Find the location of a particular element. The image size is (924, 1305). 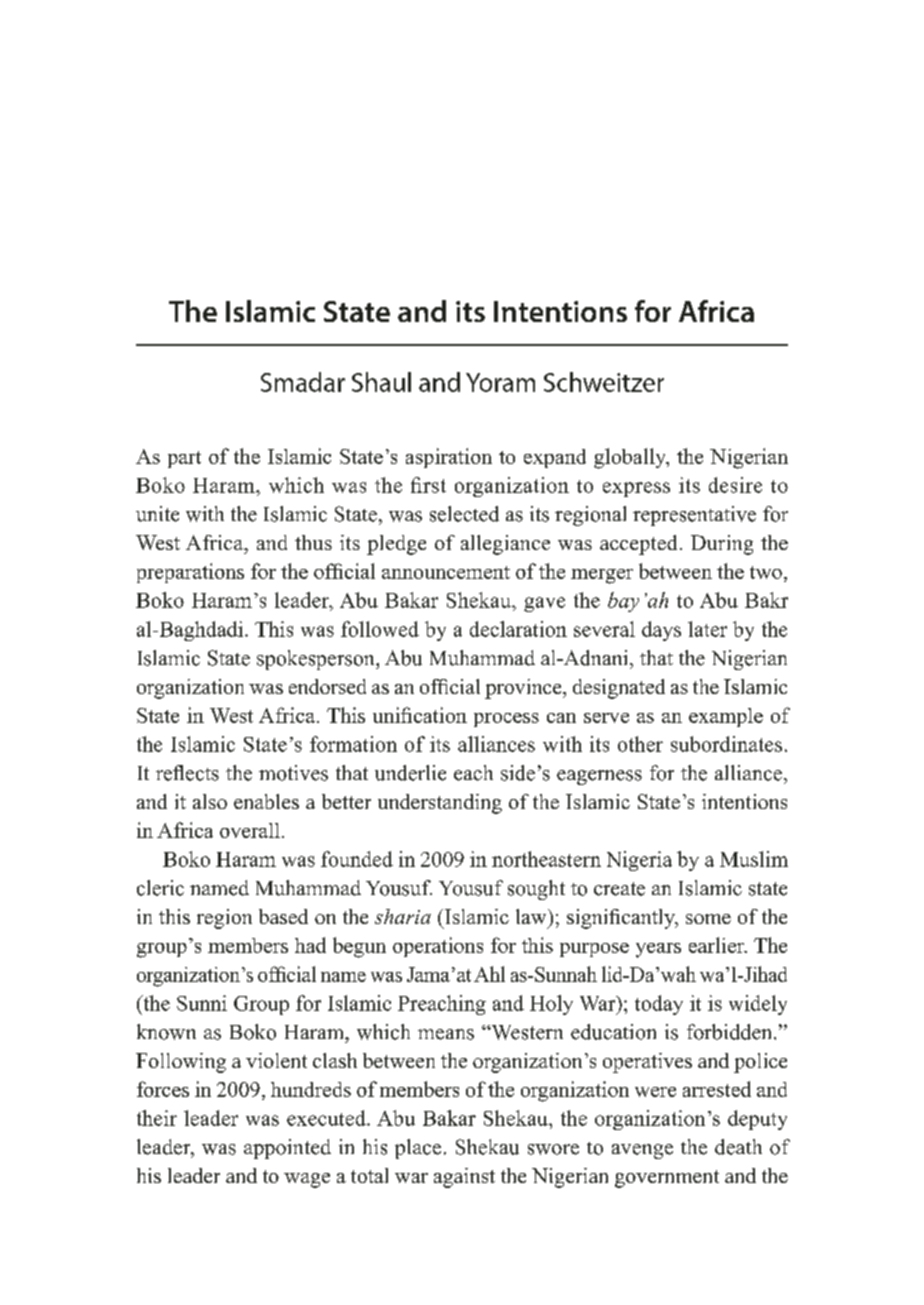

also is located at coordinates (210, 801).
